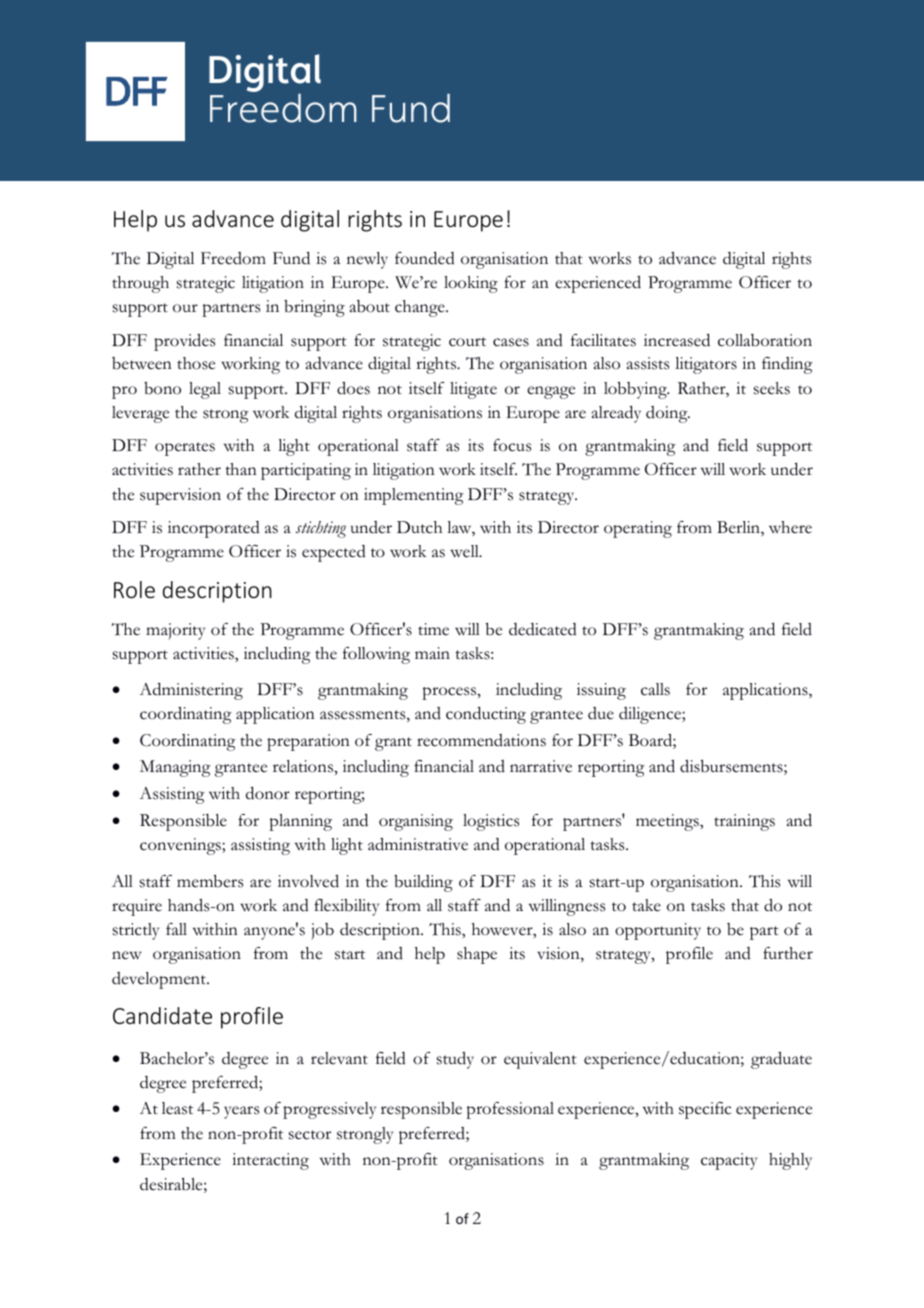 Image resolution: width=924 pixels, height=1308 pixels. I want to click on professional, so click(510, 1110).
